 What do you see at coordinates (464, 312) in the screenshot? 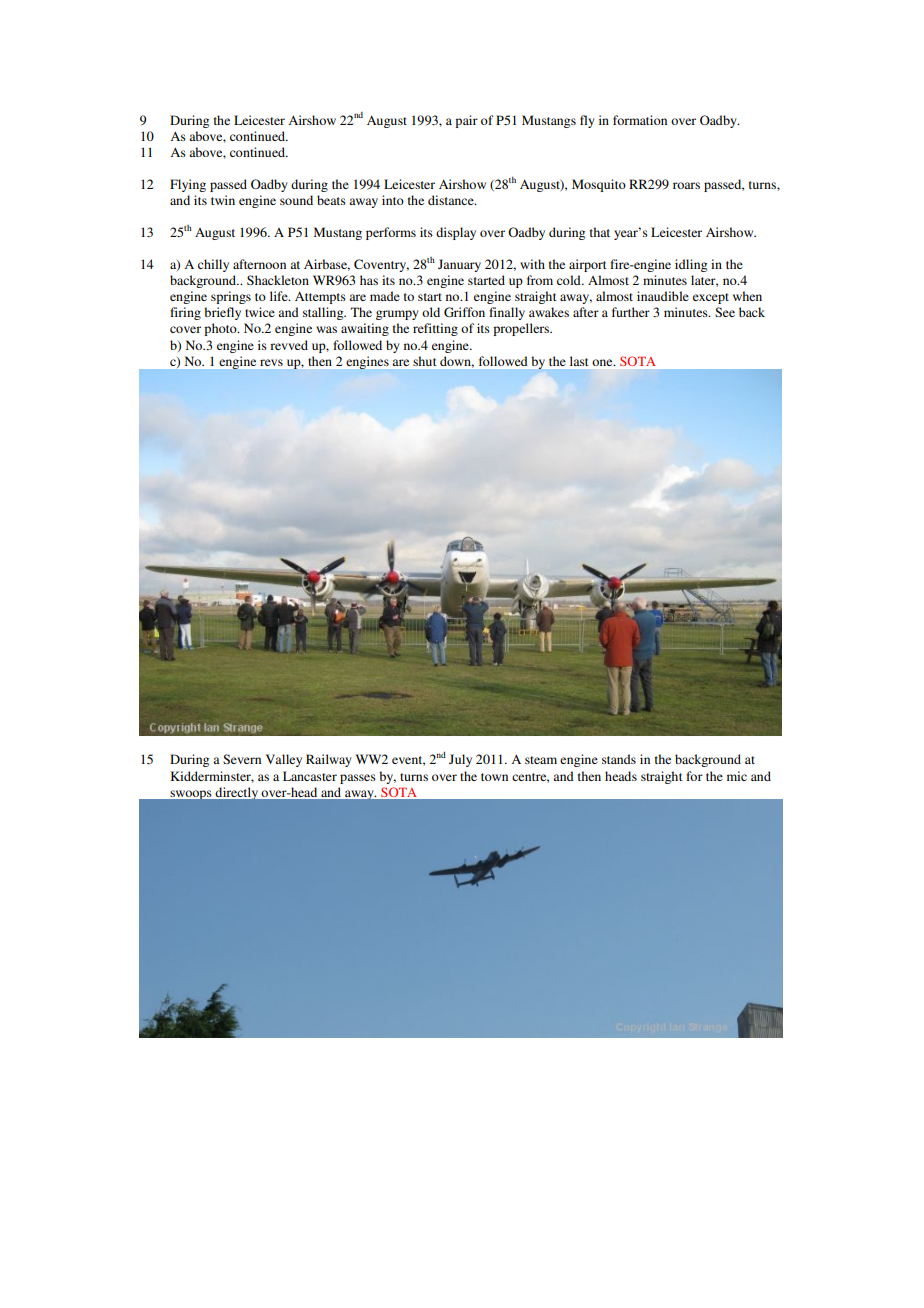
I see `Griffon` at bounding box center [464, 312].
